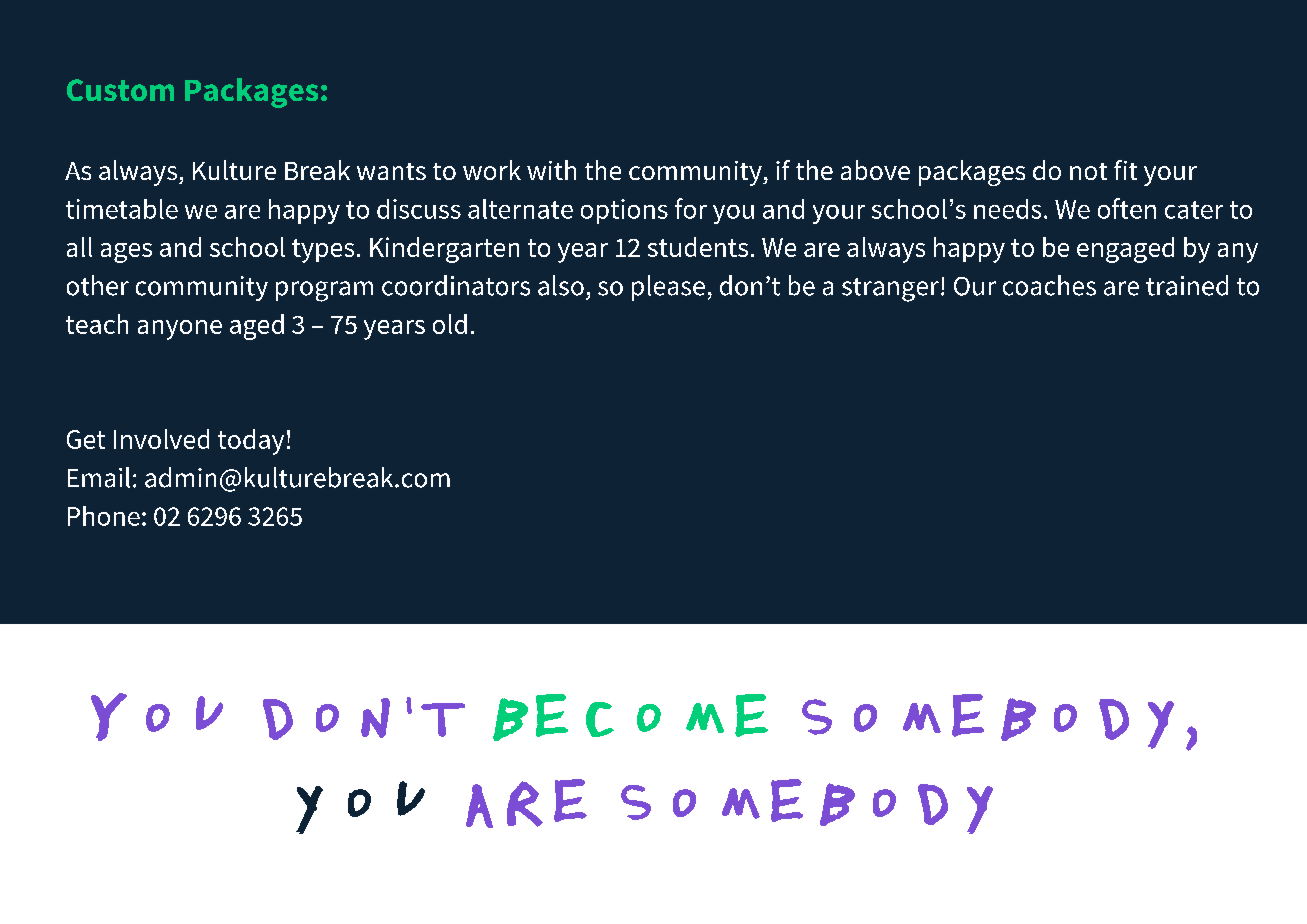  I want to click on Involved, so click(161, 439).
